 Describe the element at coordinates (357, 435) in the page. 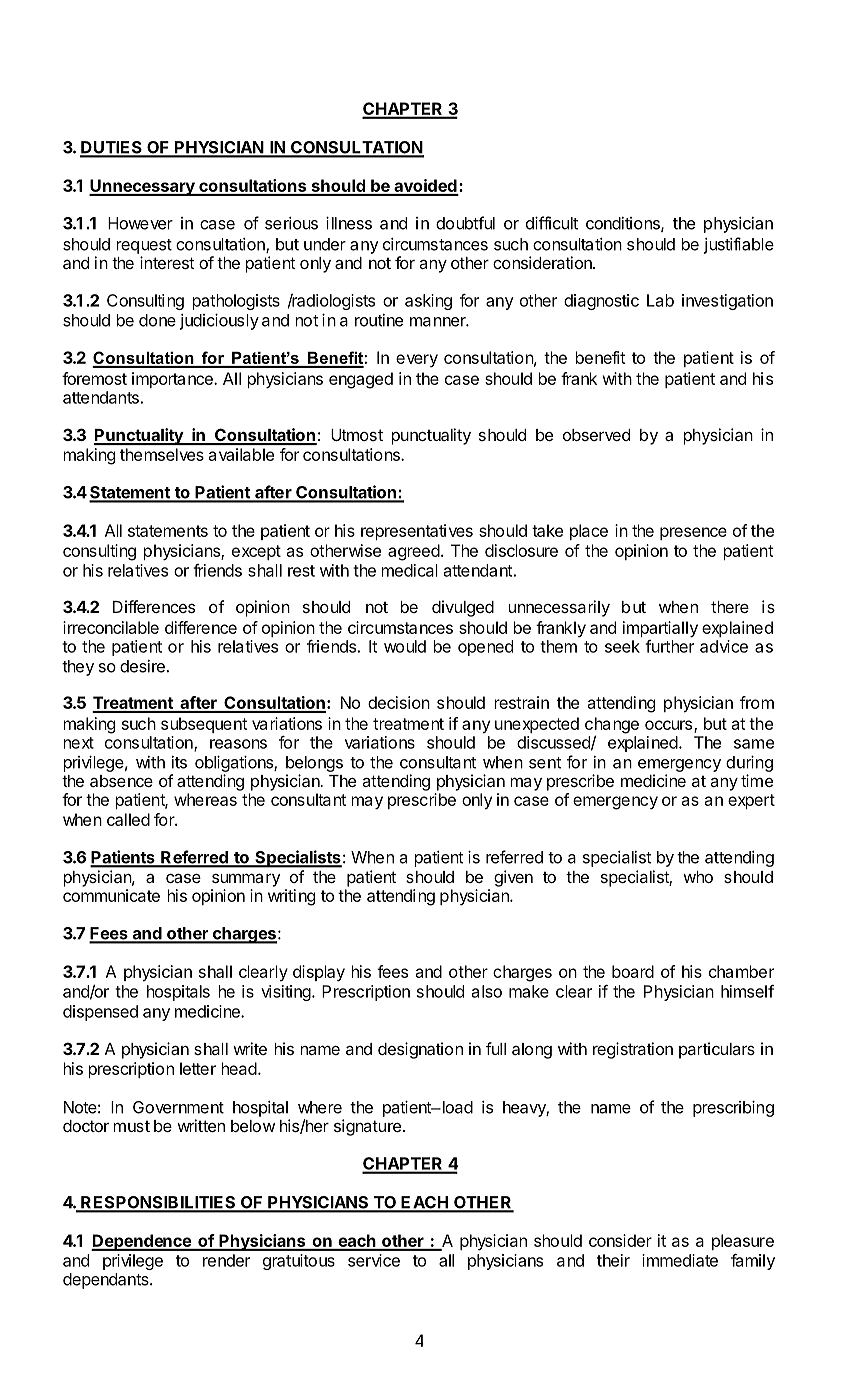

I see `Utmost` at that location.
